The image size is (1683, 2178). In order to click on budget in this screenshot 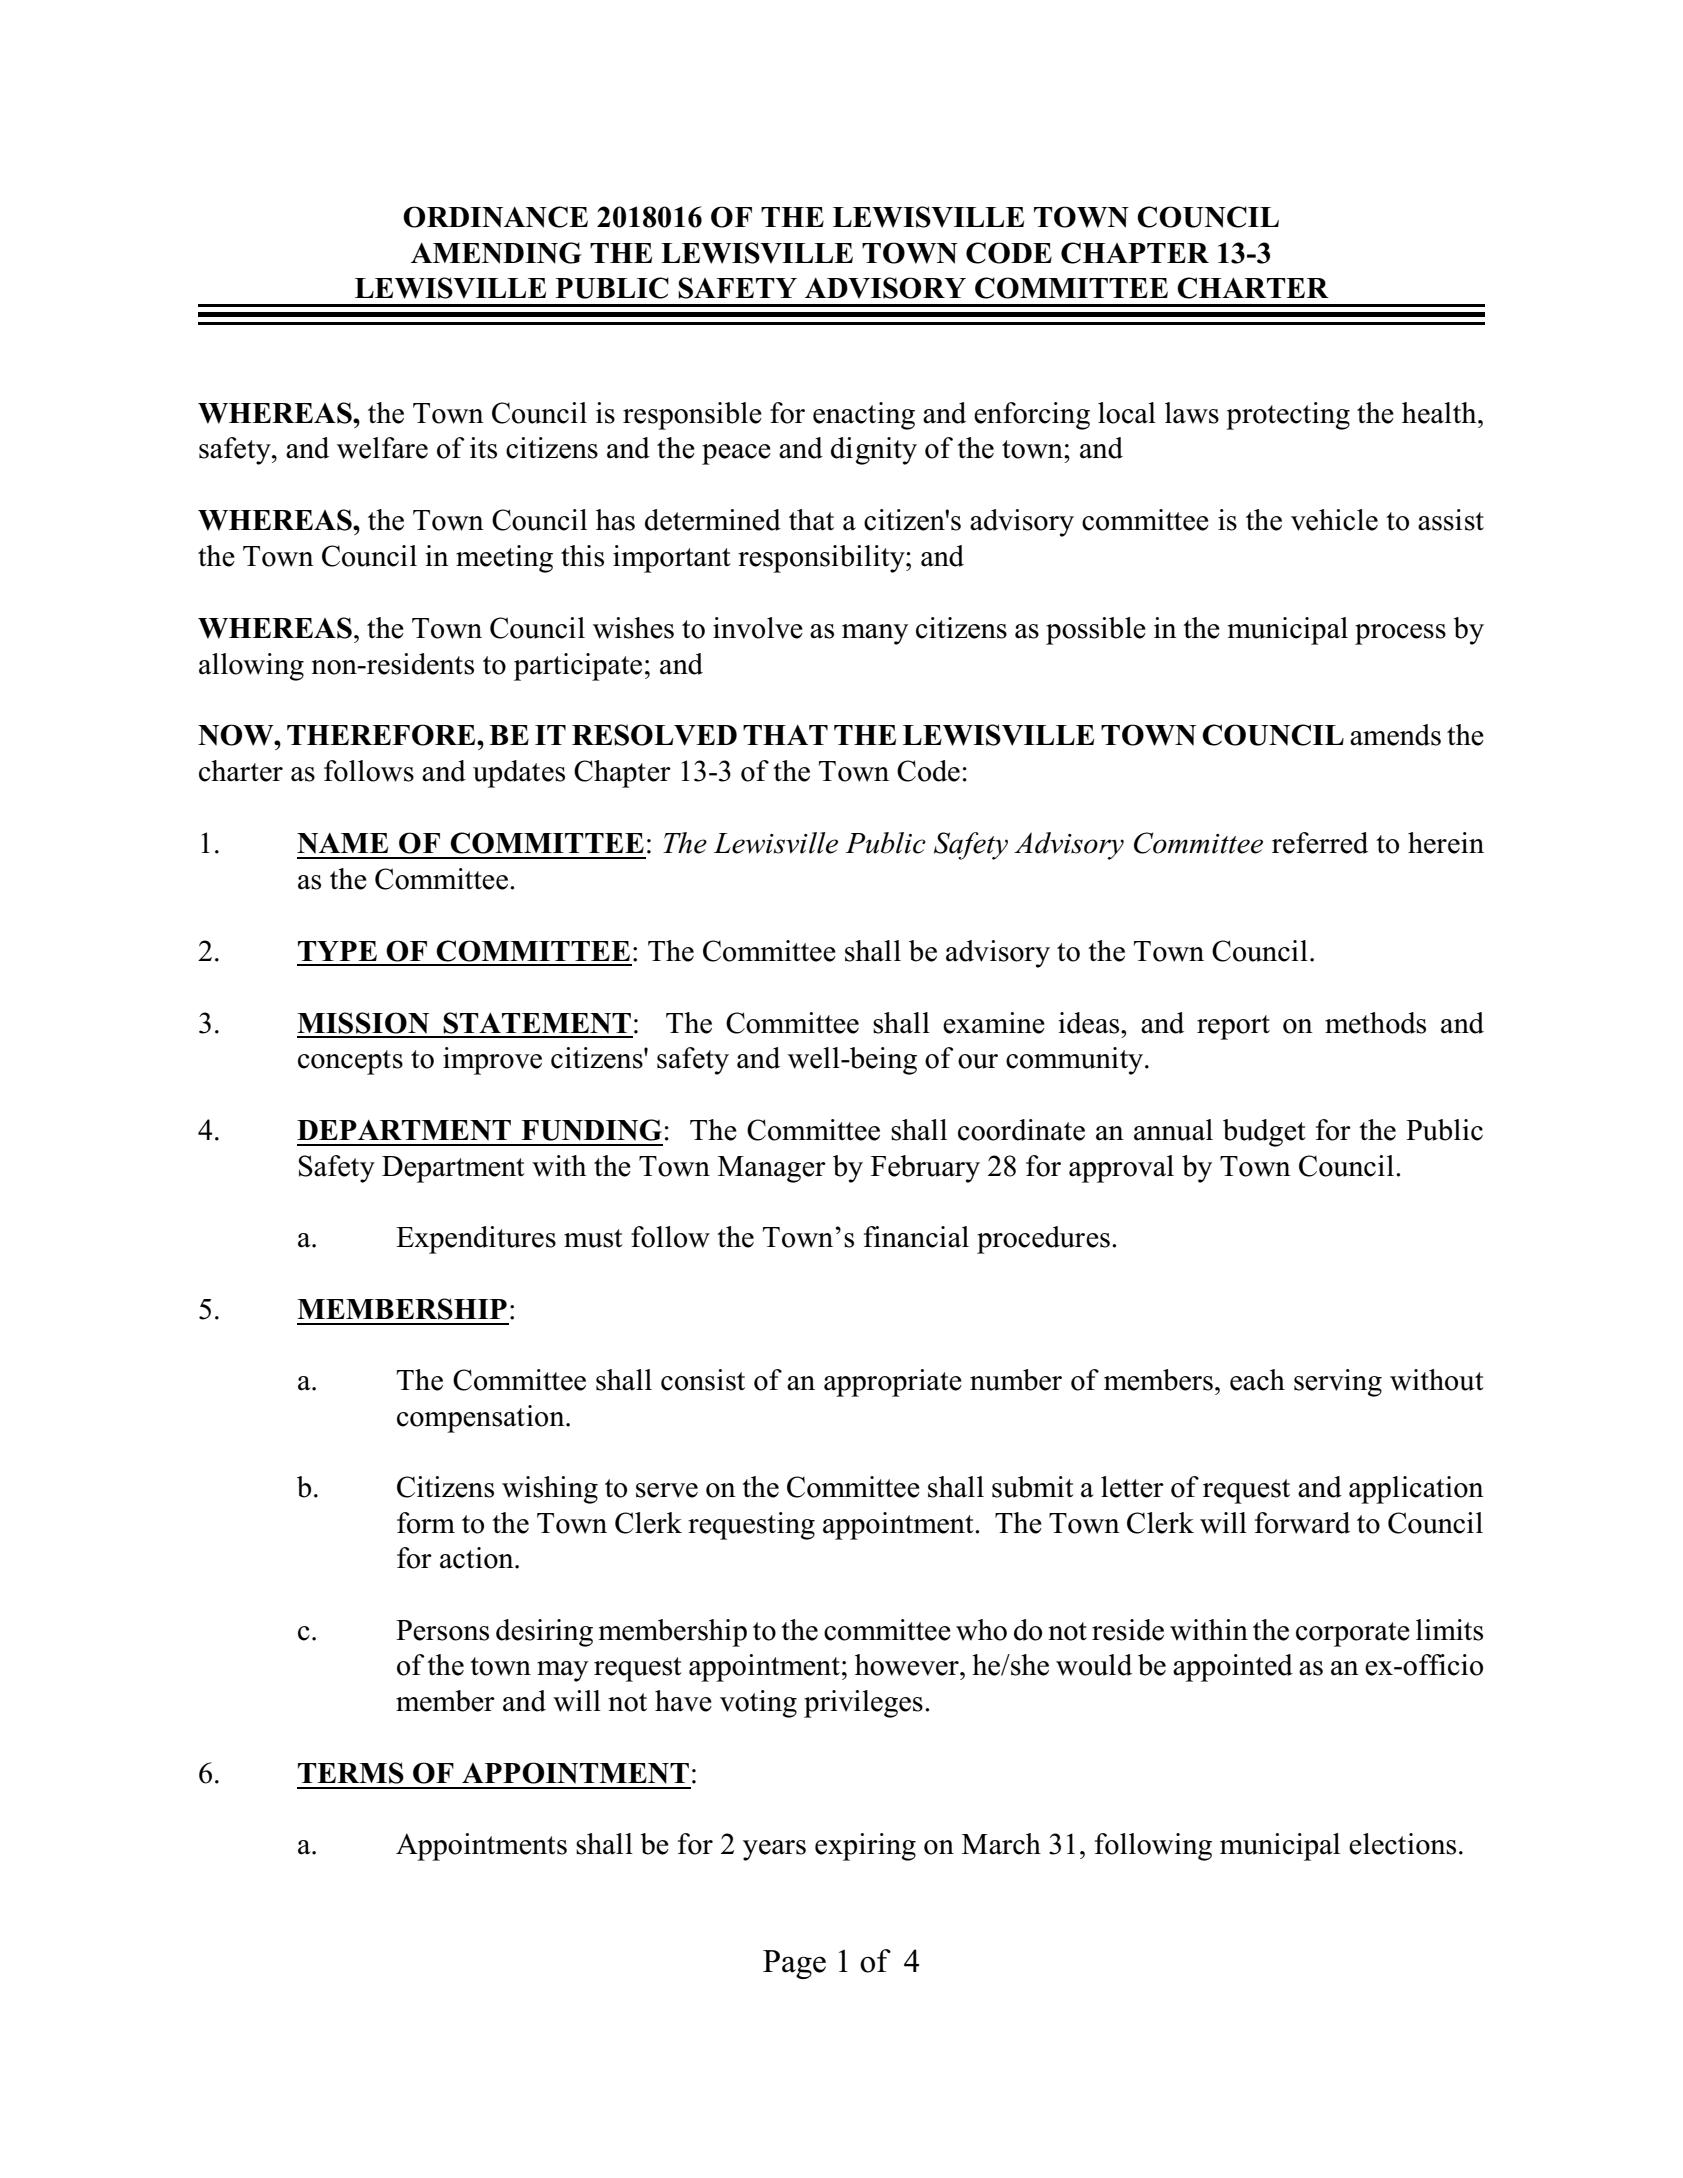, I will do `click(1264, 1133)`.
